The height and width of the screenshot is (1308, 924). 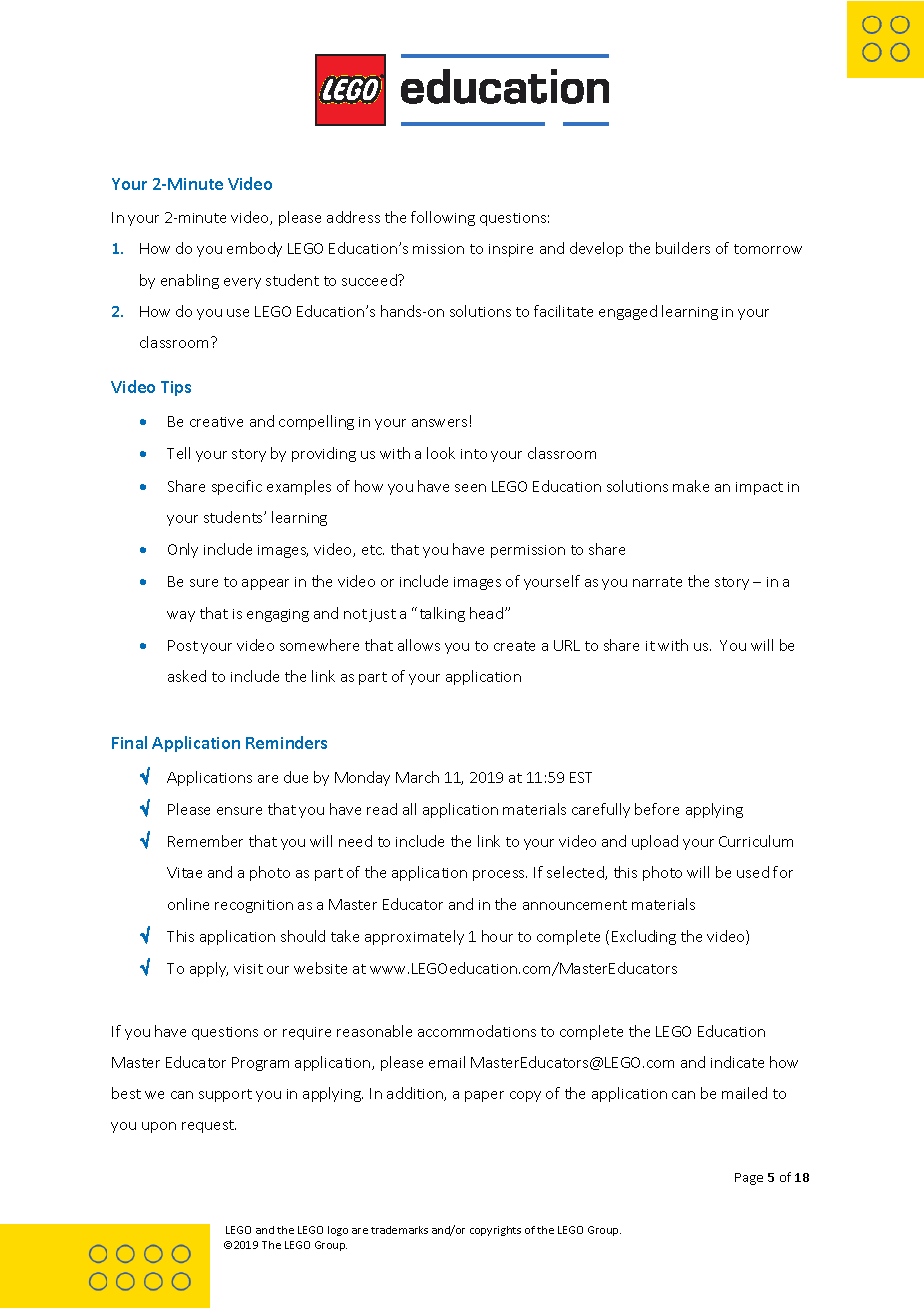 What do you see at coordinates (417, 777) in the screenshot?
I see `March` at bounding box center [417, 777].
